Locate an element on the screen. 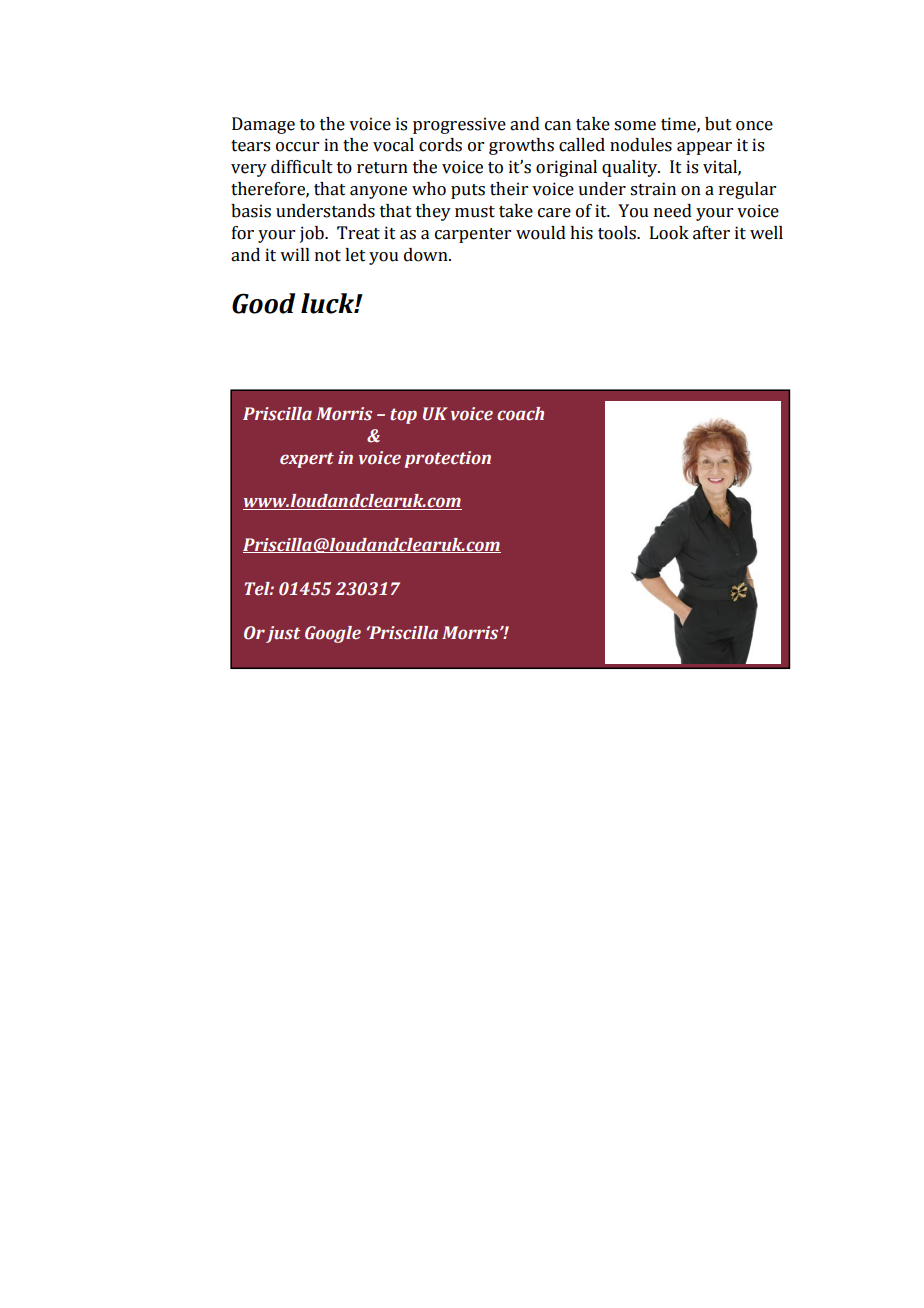  top is located at coordinates (403, 416).
